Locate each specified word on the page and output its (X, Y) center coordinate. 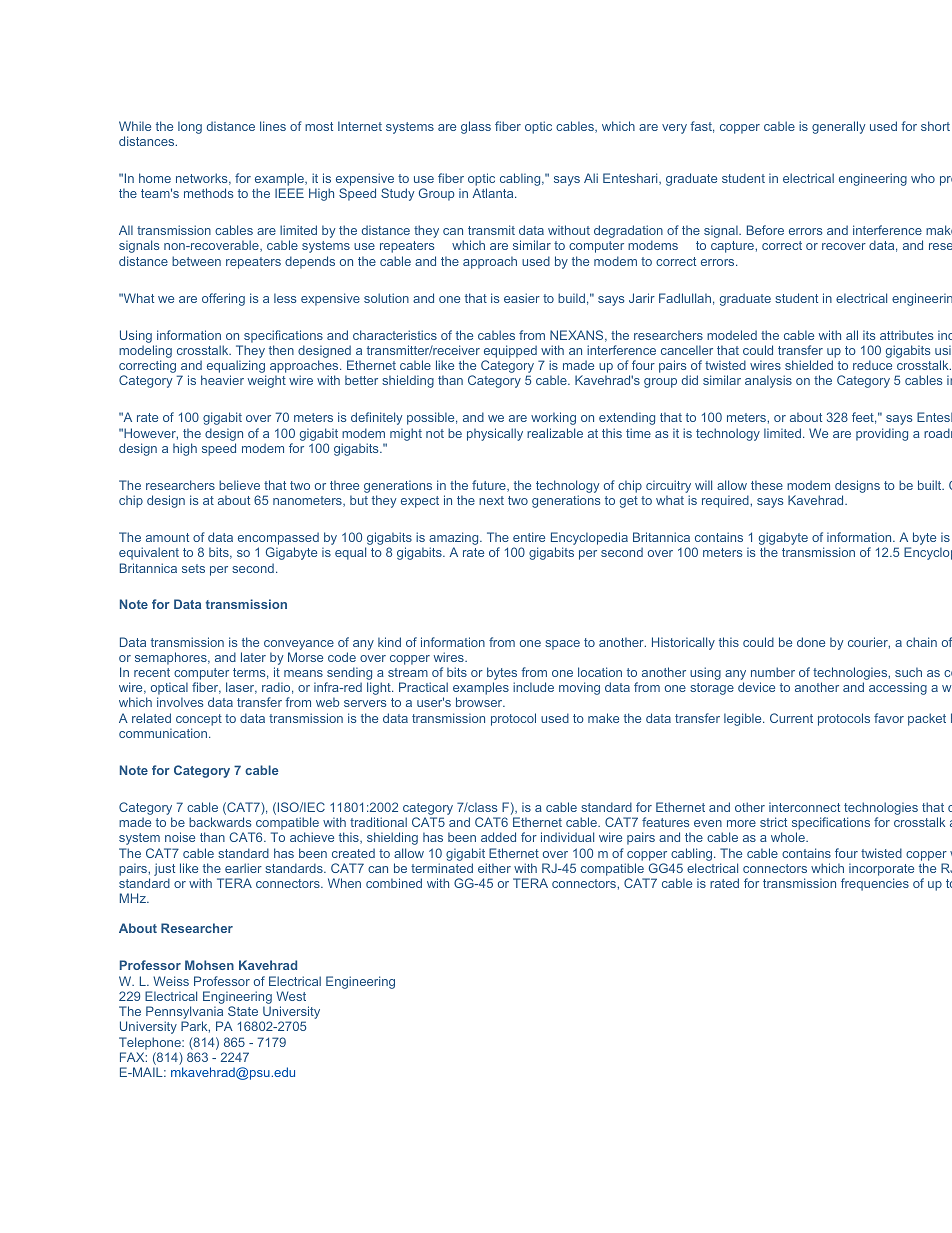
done (811, 642)
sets (193, 568)
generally (839, 127)
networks (203, 179)
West (291, 996)
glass (476, 127)
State (243, 1011)
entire (529, 537)
